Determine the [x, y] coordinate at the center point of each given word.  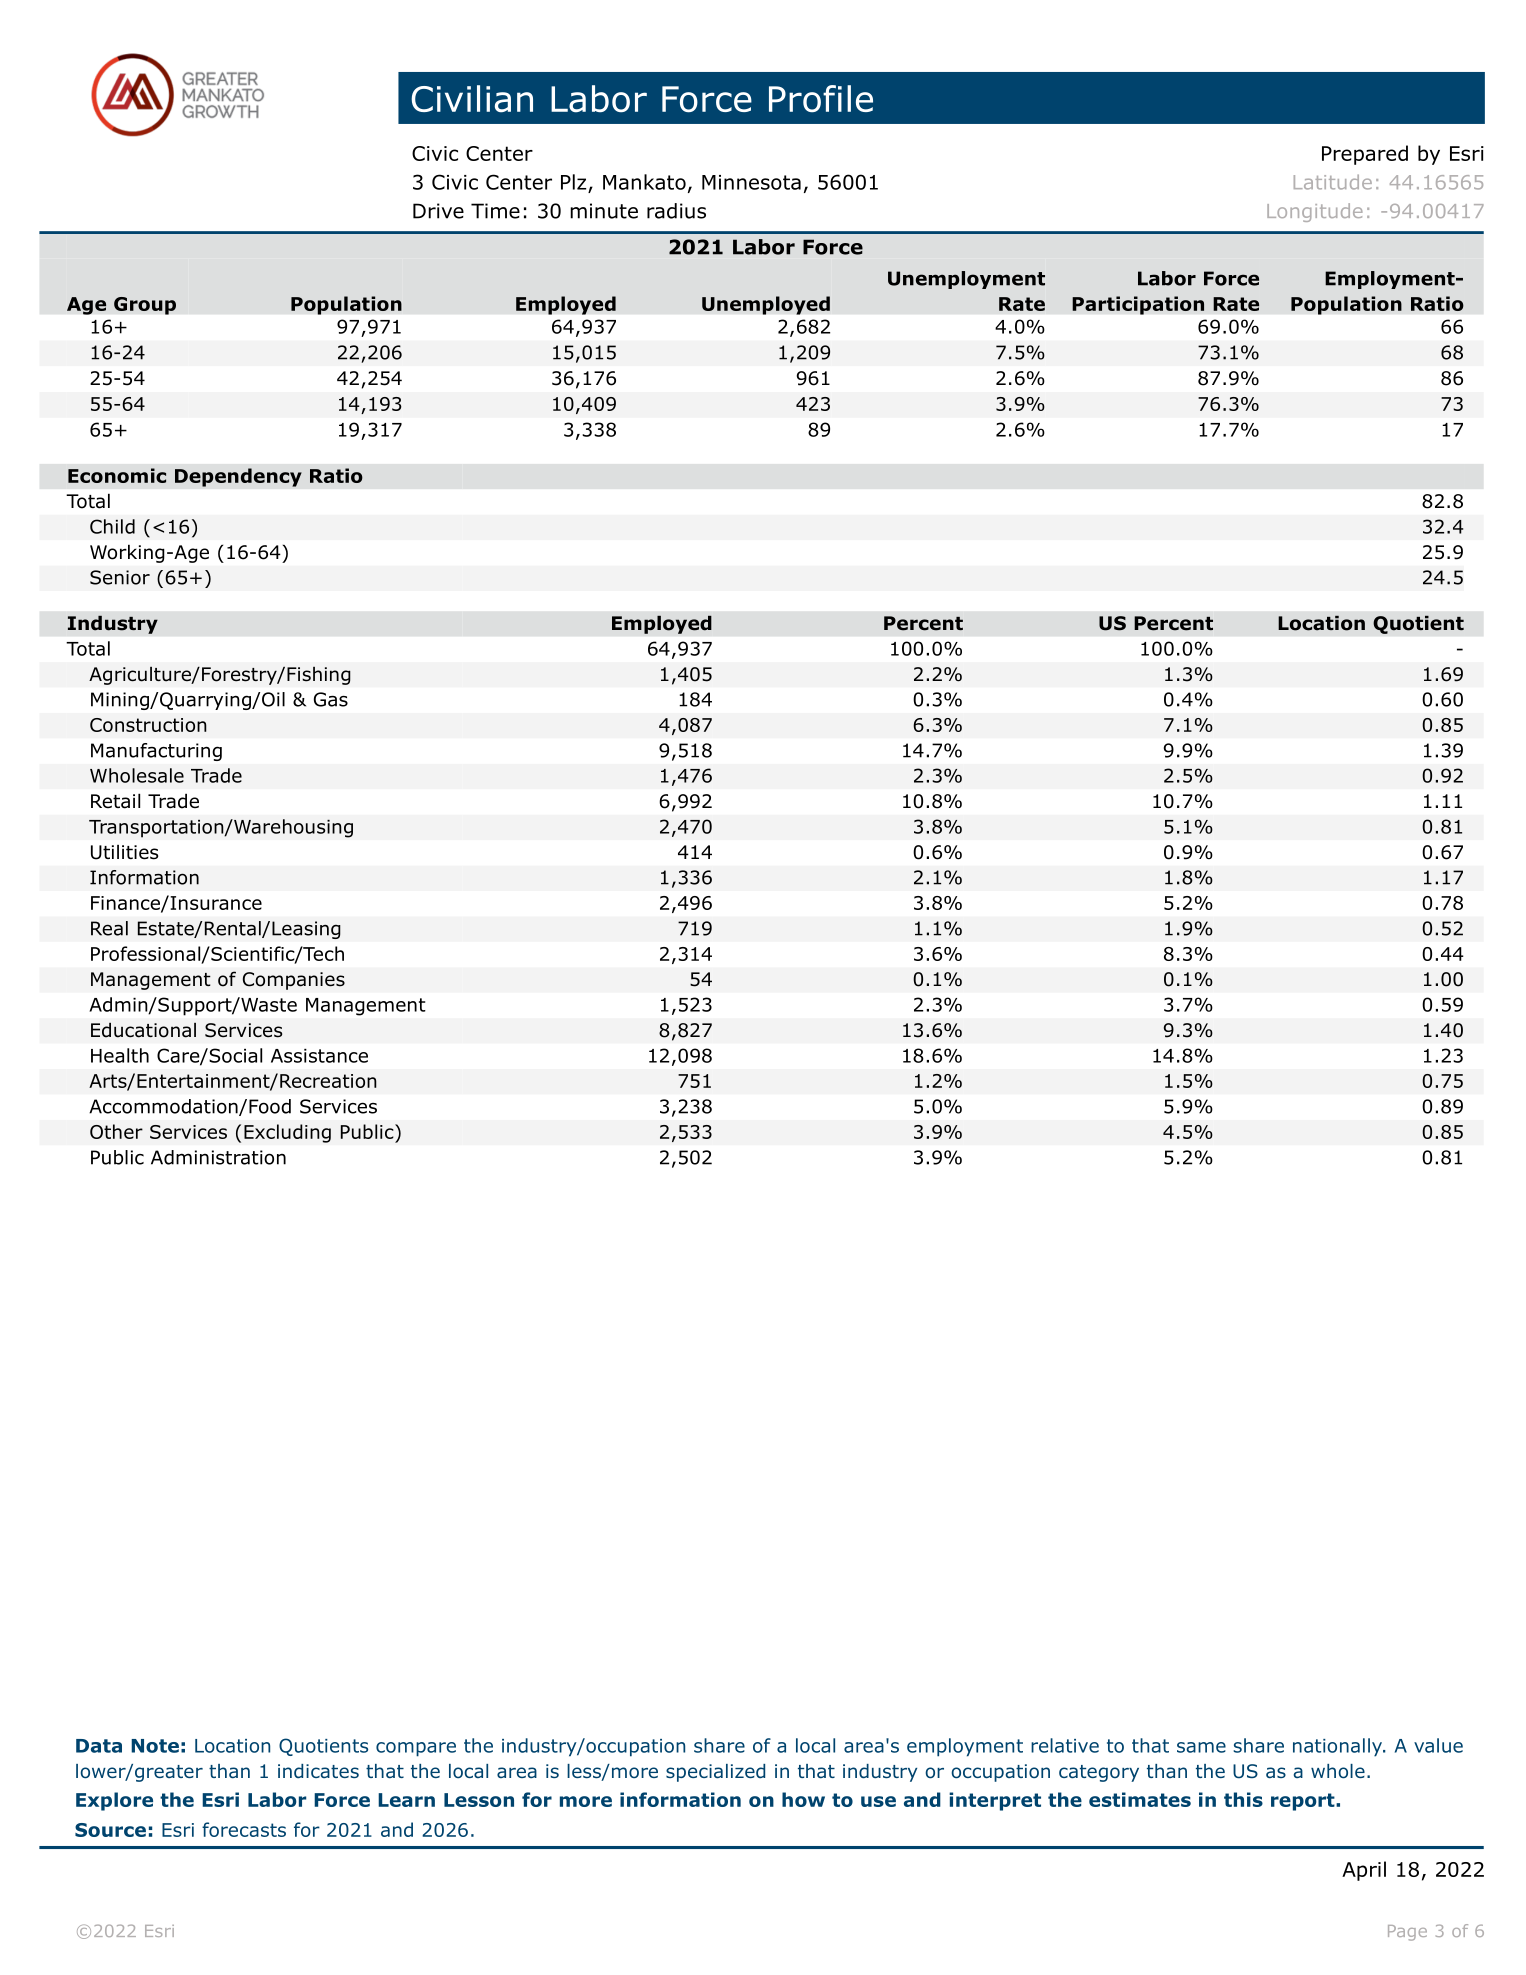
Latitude [1333, 182]
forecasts [244, 1829]
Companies [294, 981]
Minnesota [751, 182]
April [1364, 1871]
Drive [438, 211]
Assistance [319, 1056]
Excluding [287, 1133]
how [803, 1799]
